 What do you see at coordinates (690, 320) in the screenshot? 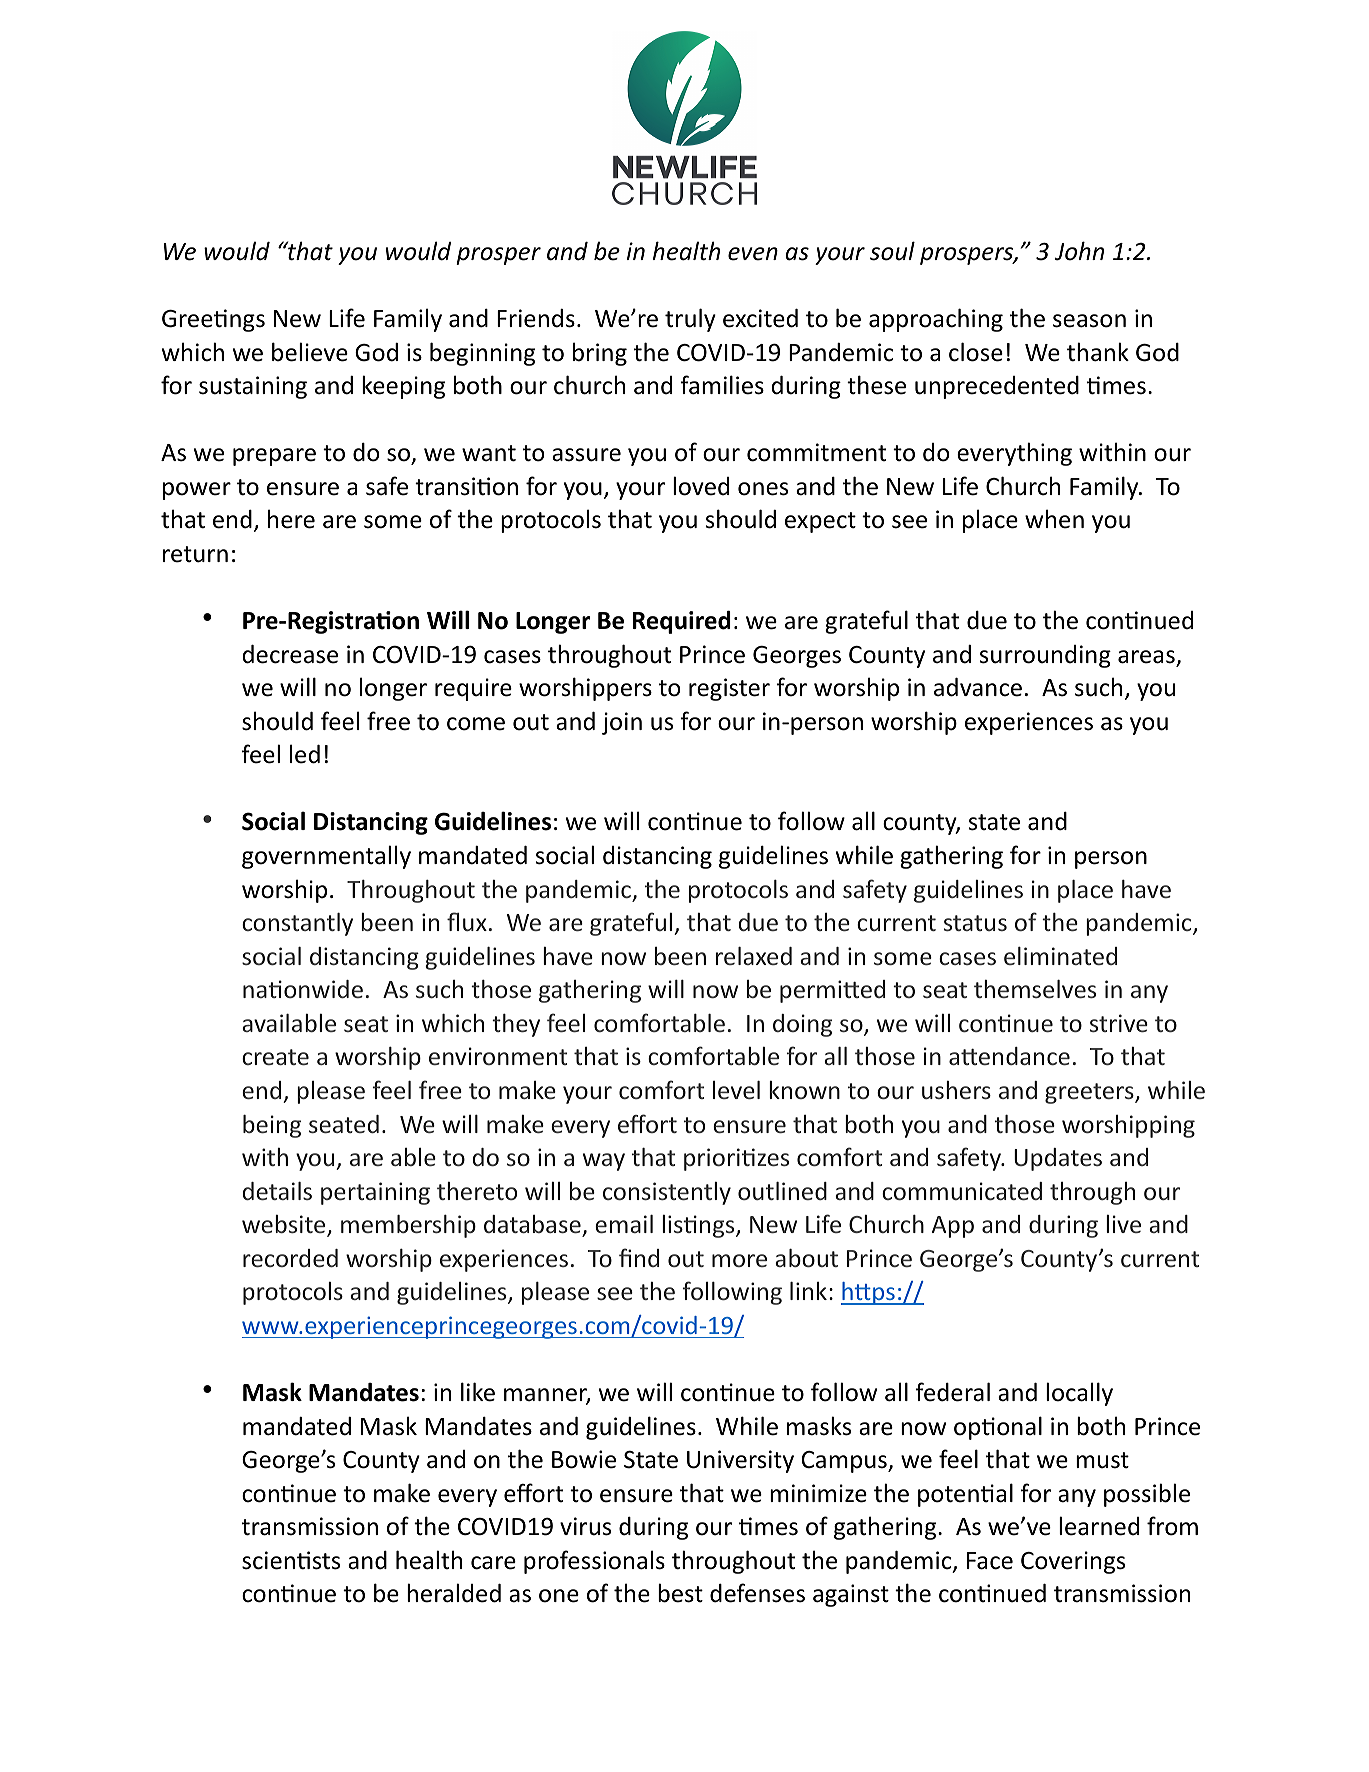
I see `truly` at bounding box center [690, 320].
